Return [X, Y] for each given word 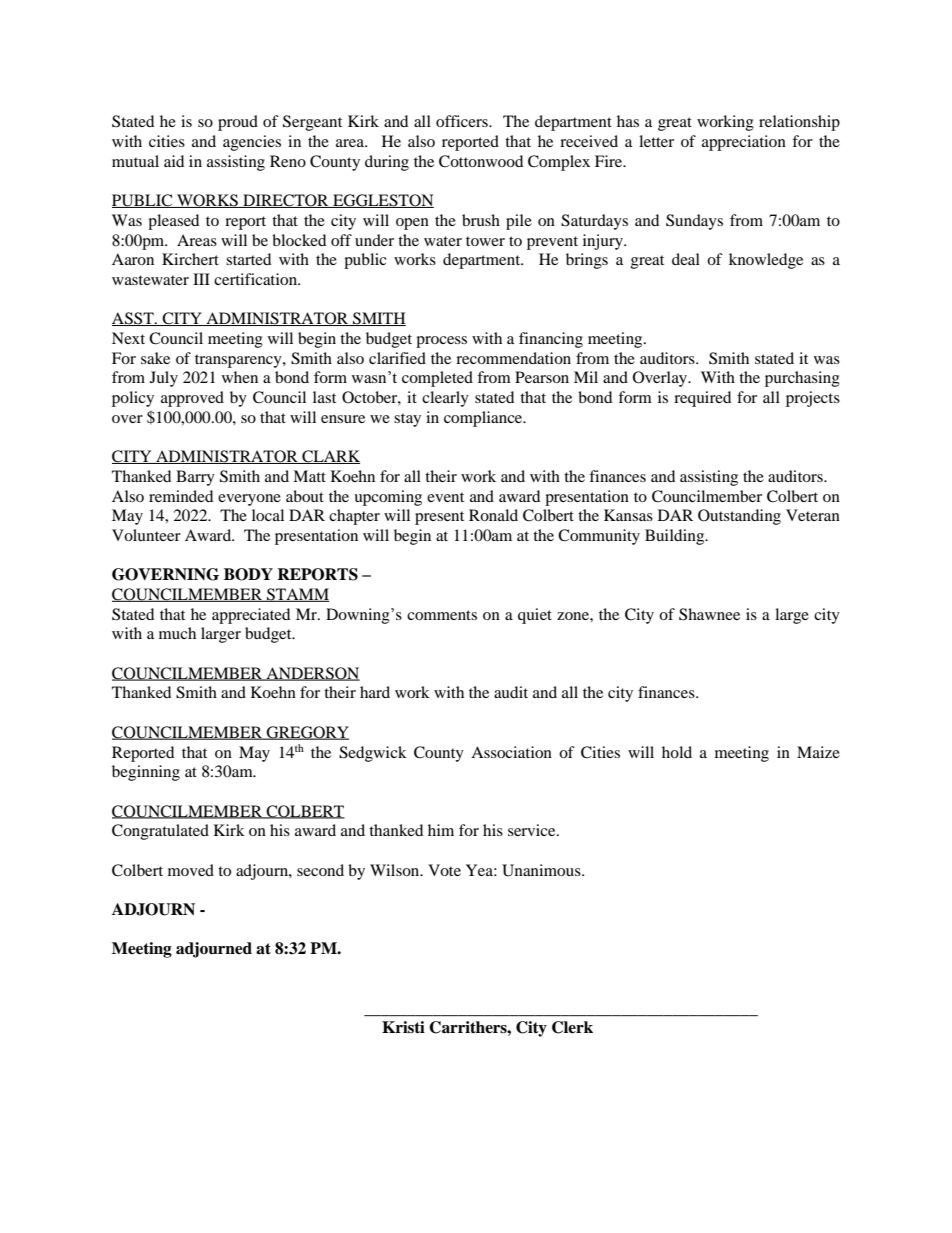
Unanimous [542, 870]
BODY [248, 574]
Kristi [403, 1027]
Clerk [572, 1027]
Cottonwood [481, 161]
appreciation [744, 143]
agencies [252, 143]
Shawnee [709, 614]
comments [442, 615]
